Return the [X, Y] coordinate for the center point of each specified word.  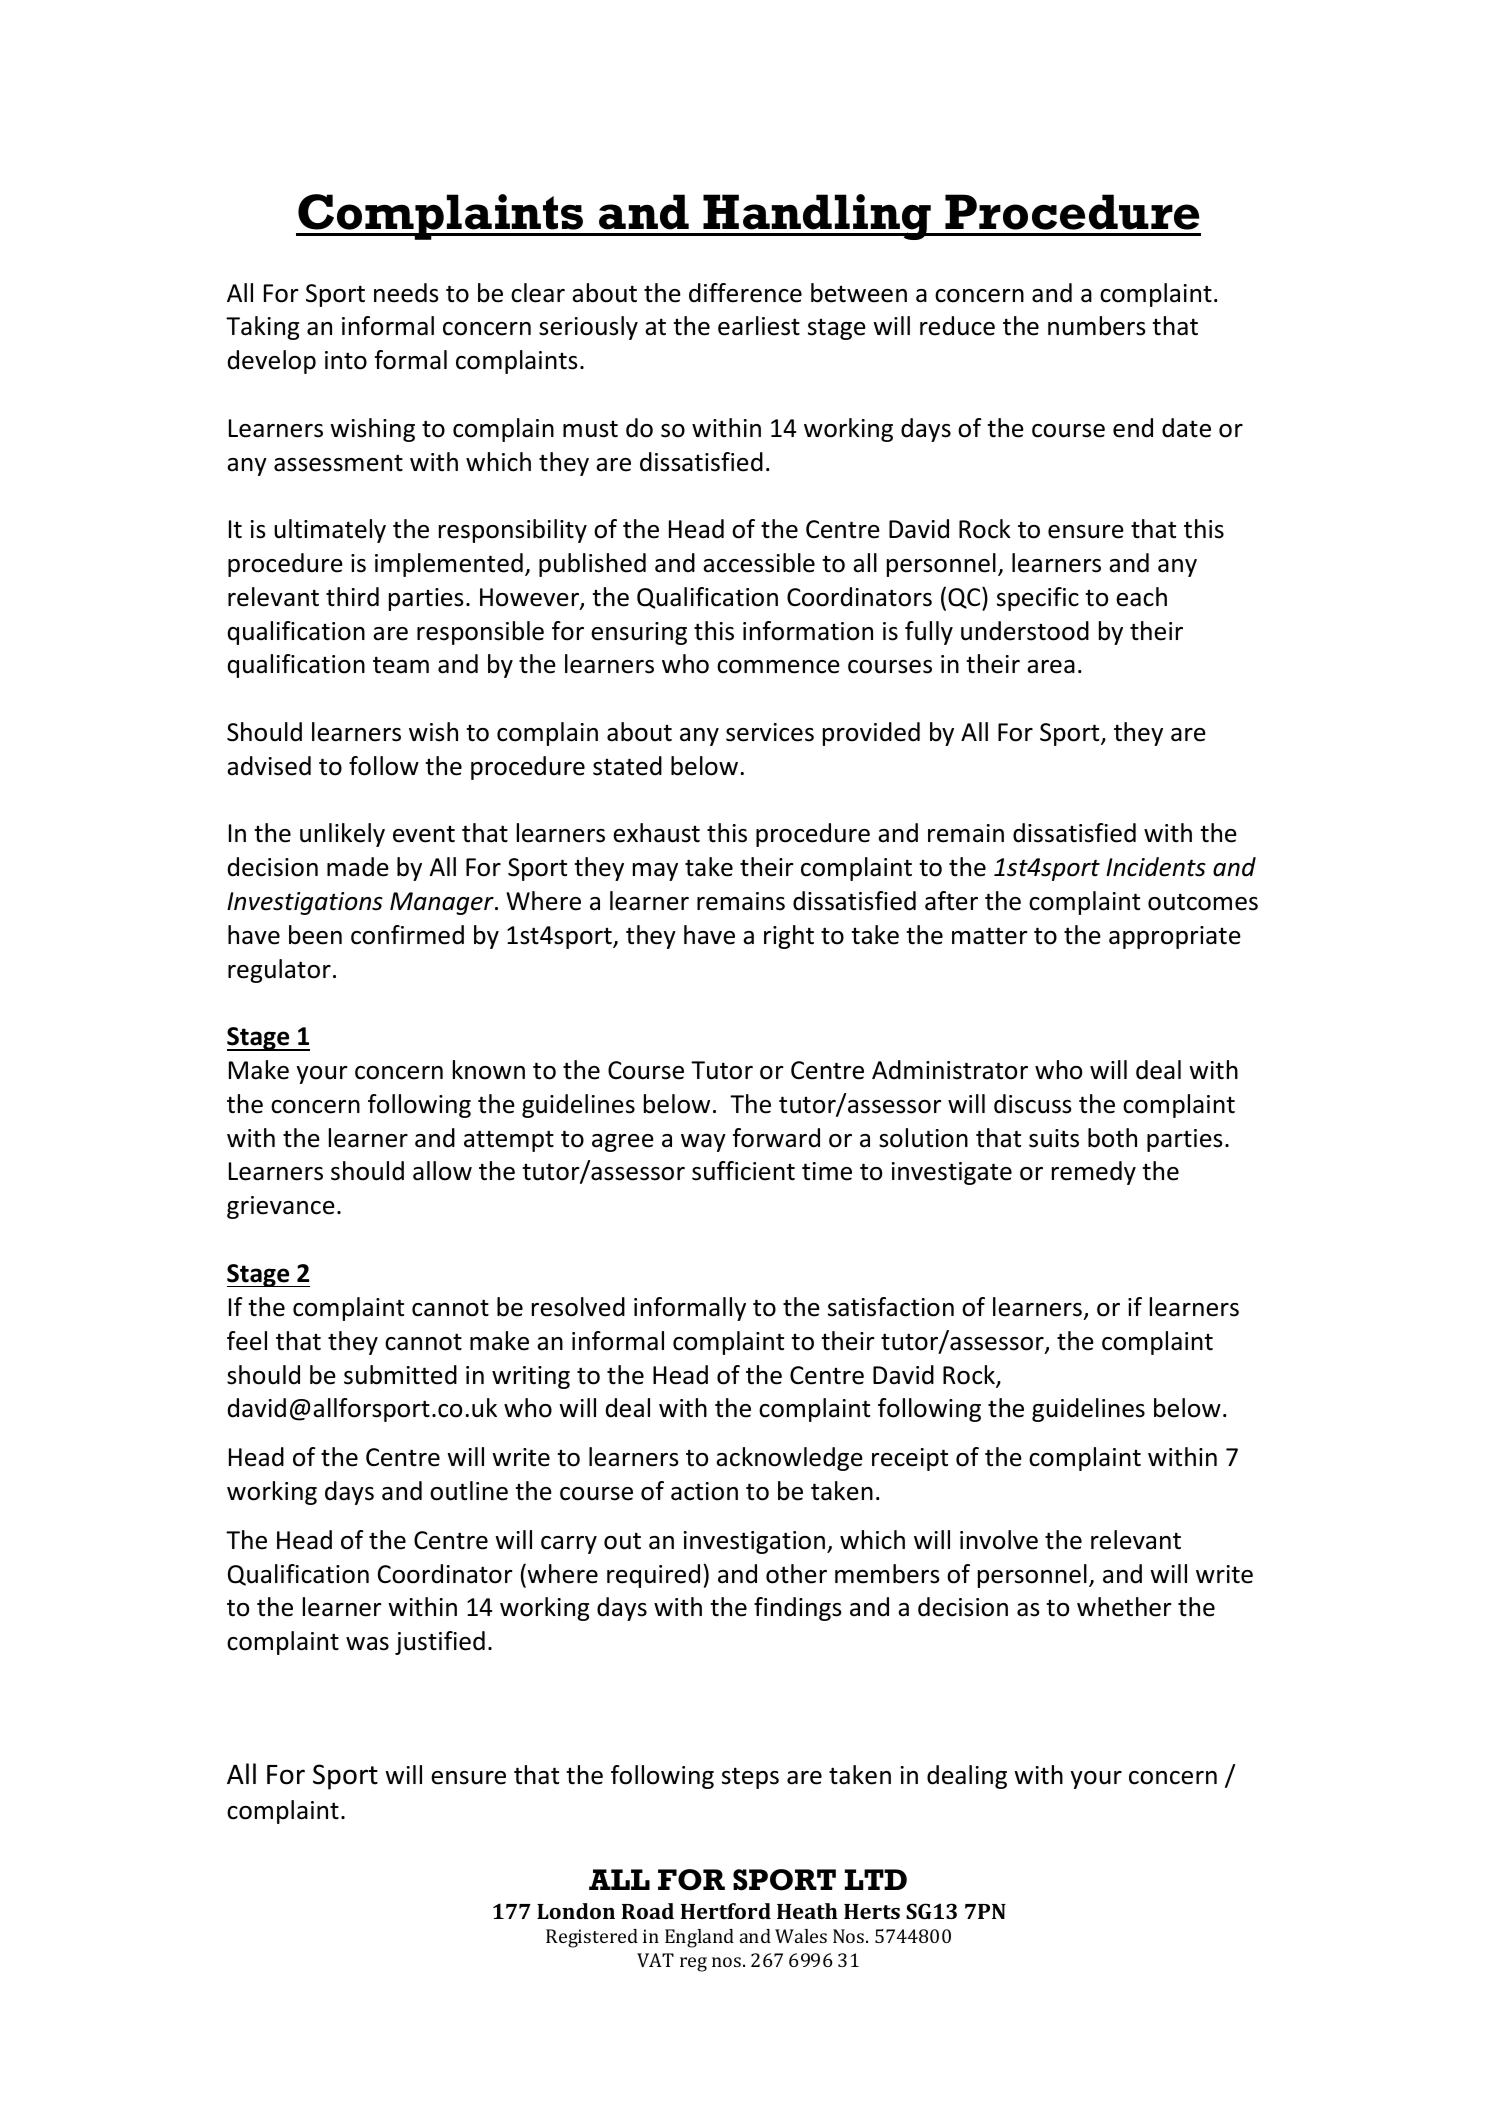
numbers [1097, 326]
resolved [578, 1307]
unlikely [342, 835]
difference [745, 293]
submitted [400, 1375]
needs [406, 293]
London [576, 1911]
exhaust [656, 833]
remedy [1094, 1173]
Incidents [1156, 867]
